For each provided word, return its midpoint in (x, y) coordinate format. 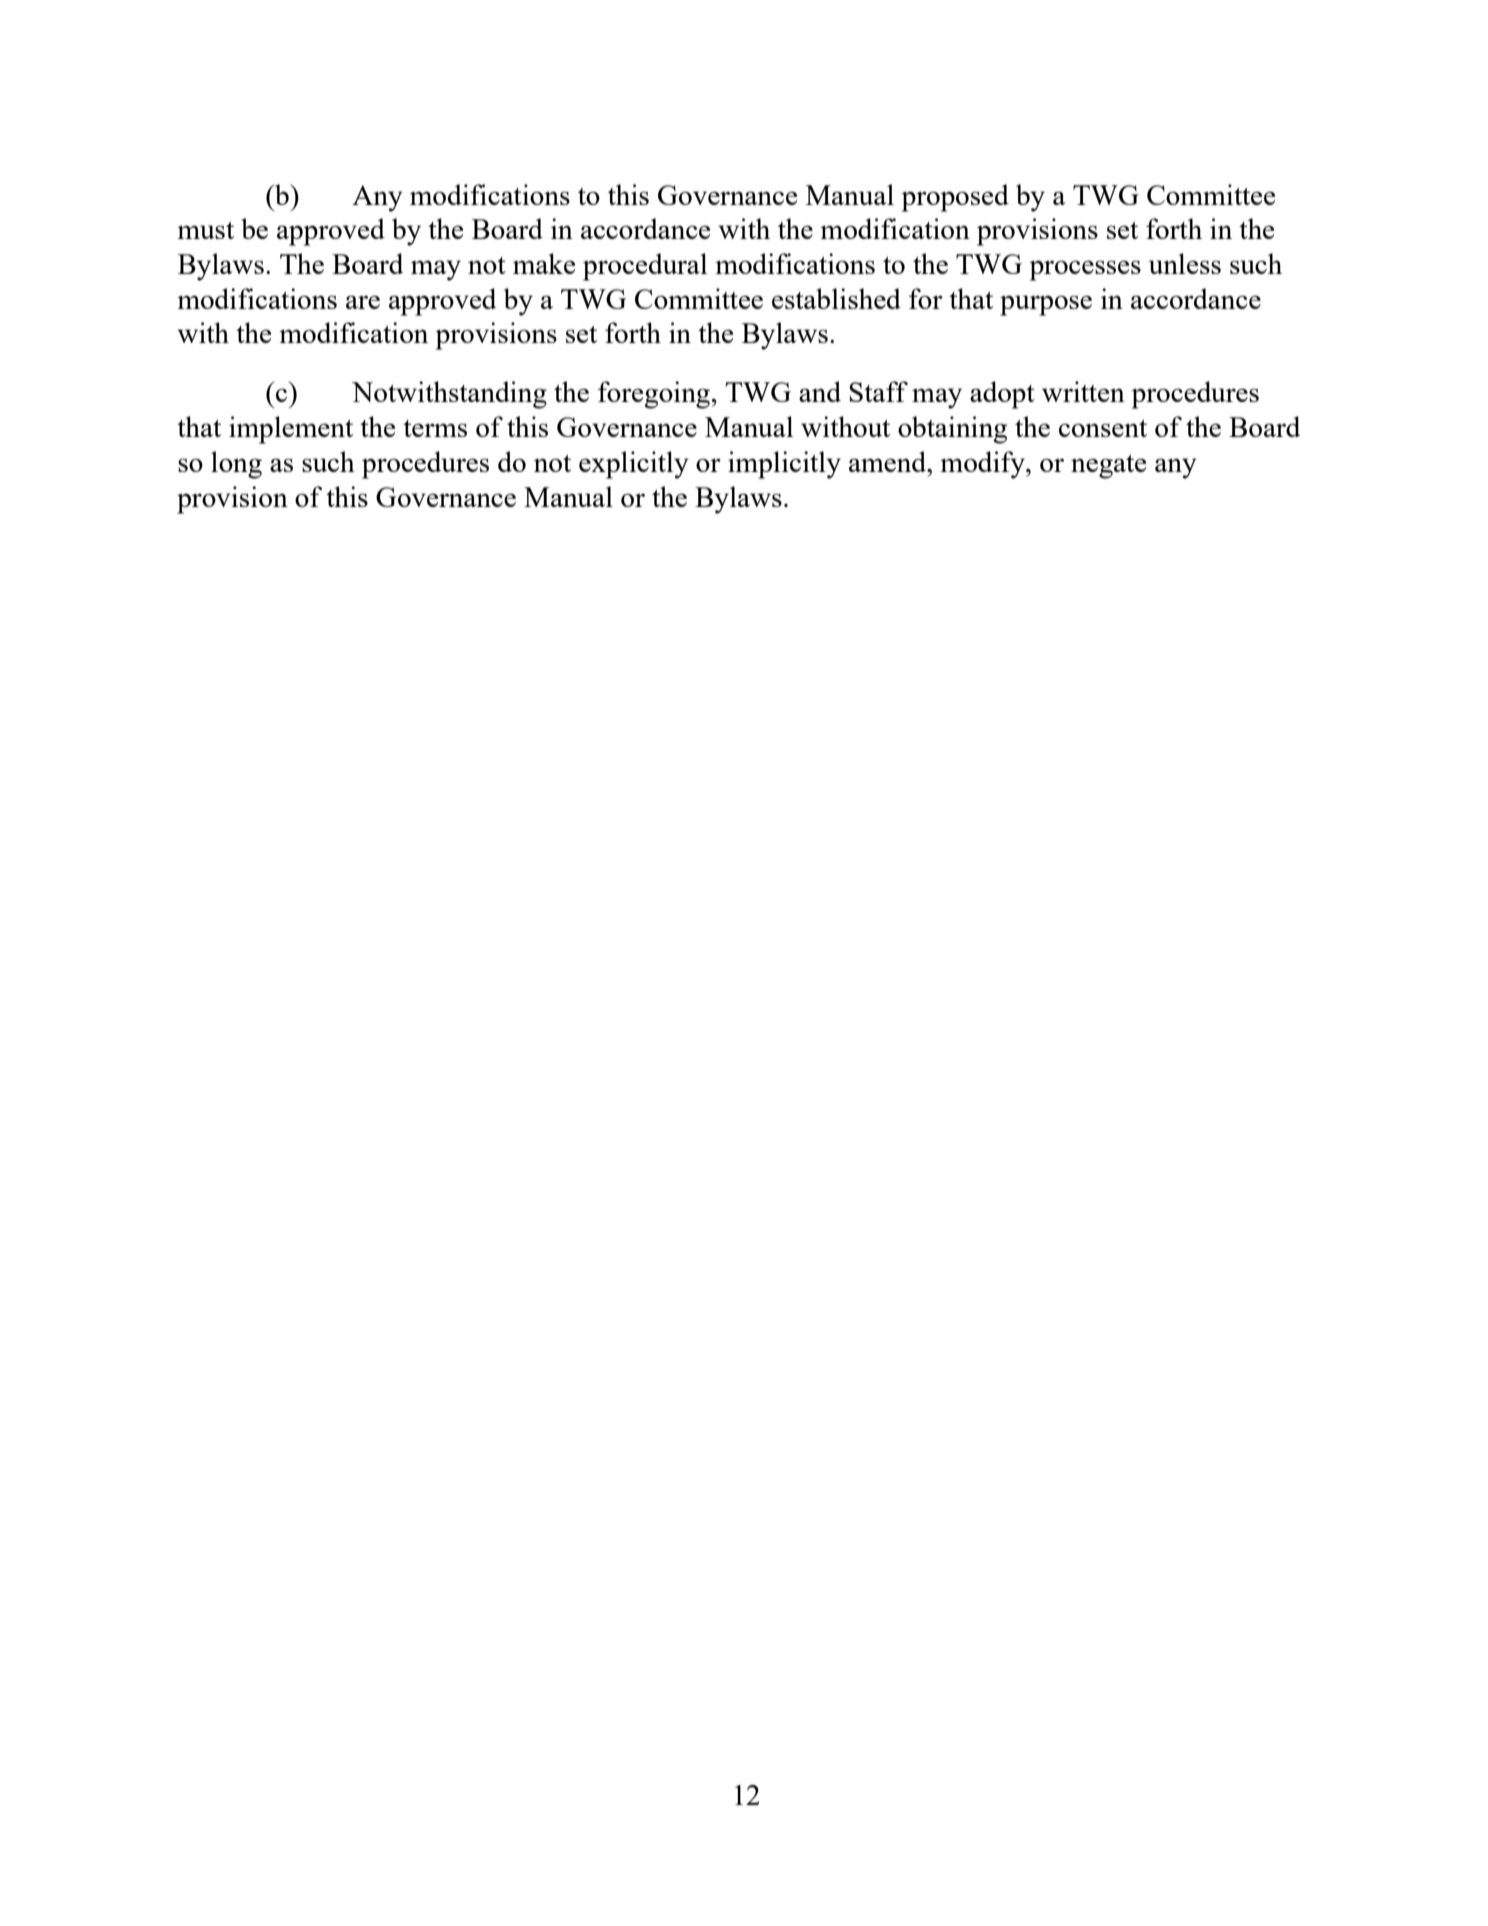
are (363, 302)
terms (435, 428)
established (836, 298)
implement (291, 430)
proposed (955, 198)
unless (1185, 263)
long (236, 465)
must (205, 230)
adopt (1002, 395)
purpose (1046, 305)
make (544, 263)
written (1083, 391)
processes (1085, 270)
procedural (645, 267)
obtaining (952, 430)
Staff (878, 391)
